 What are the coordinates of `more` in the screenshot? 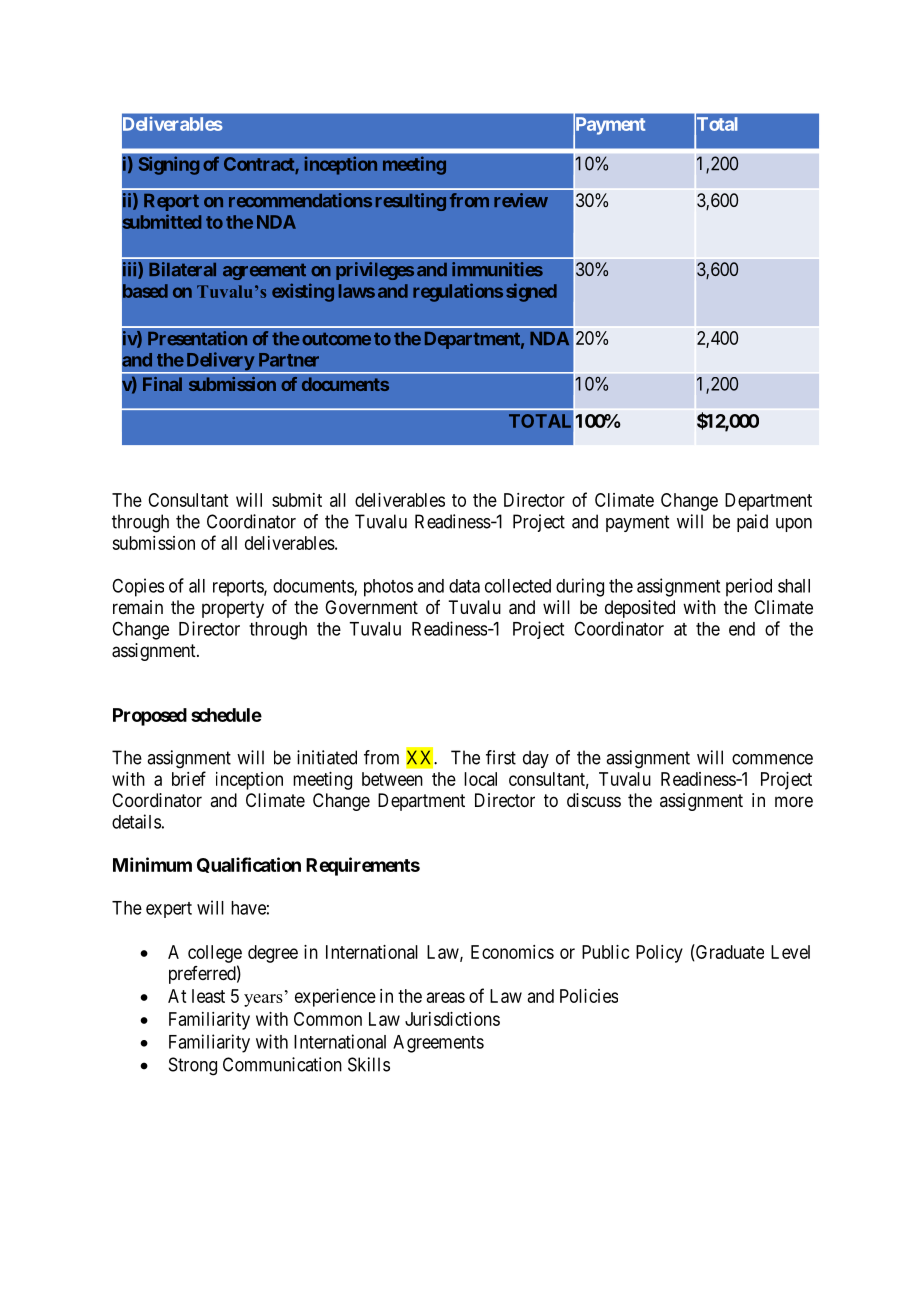 It's located at (794, 801).
